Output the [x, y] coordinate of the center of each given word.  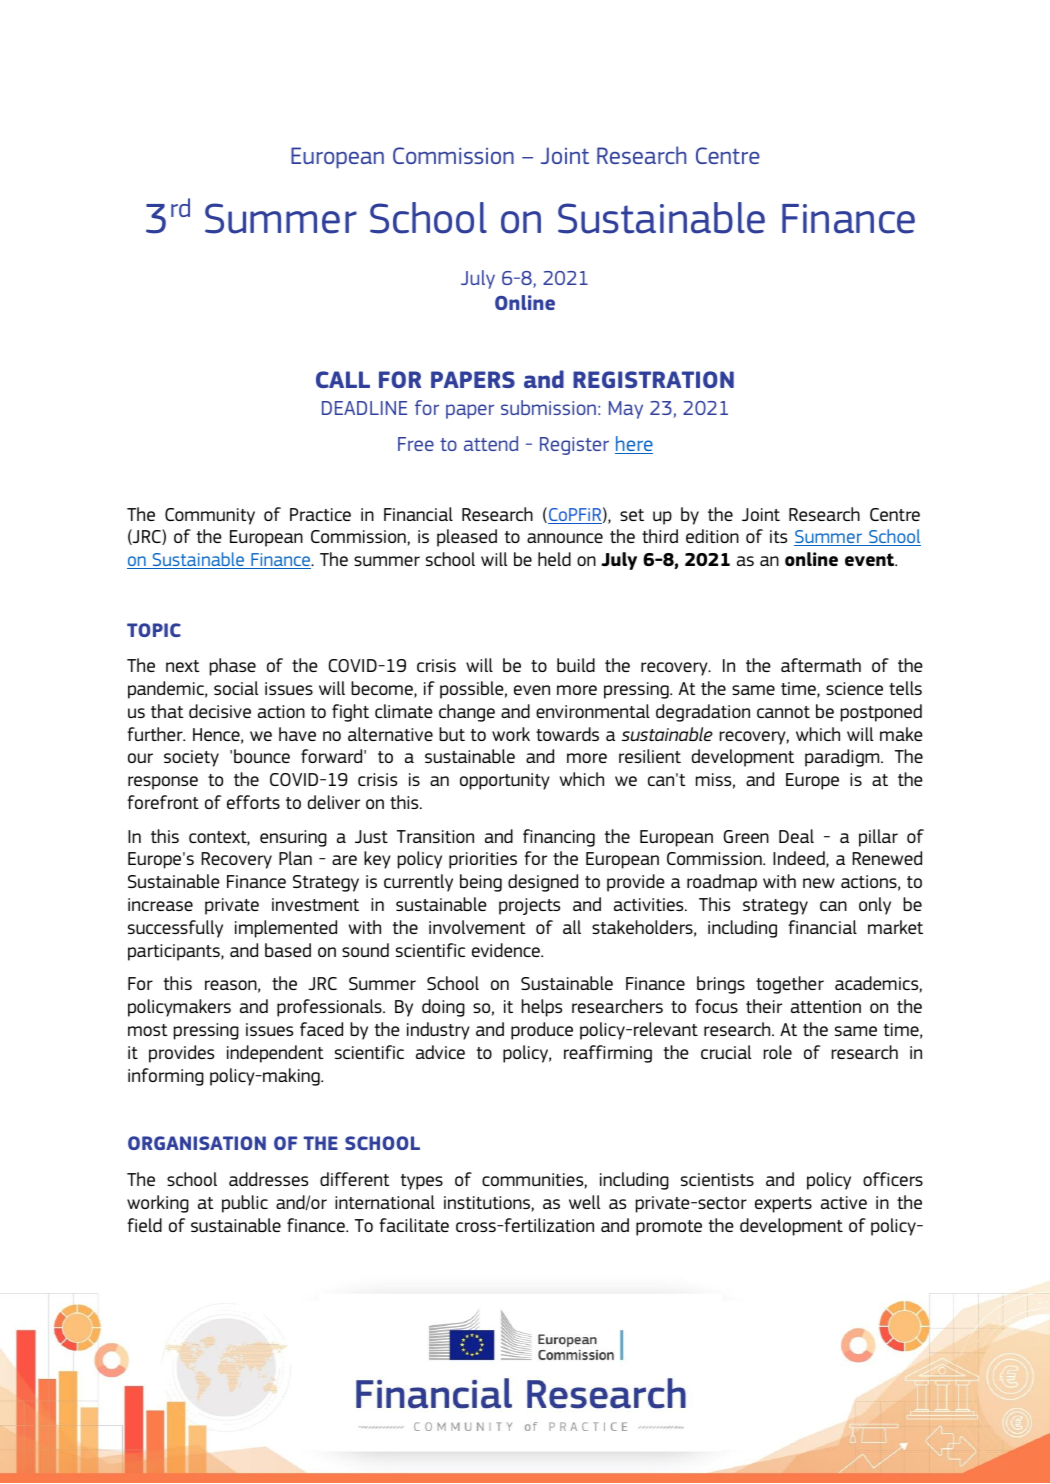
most [148, 1030]
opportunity [505, 781]
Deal [796, 836]
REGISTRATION [653, 379]
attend [491, 443]
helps [542, 1008]
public [245, 1204]
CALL [343, 379]
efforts [253, 802]
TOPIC [154, 630]
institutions [488, 1204]
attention [826, 1006]
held [554, 559]
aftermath [821, 665]
